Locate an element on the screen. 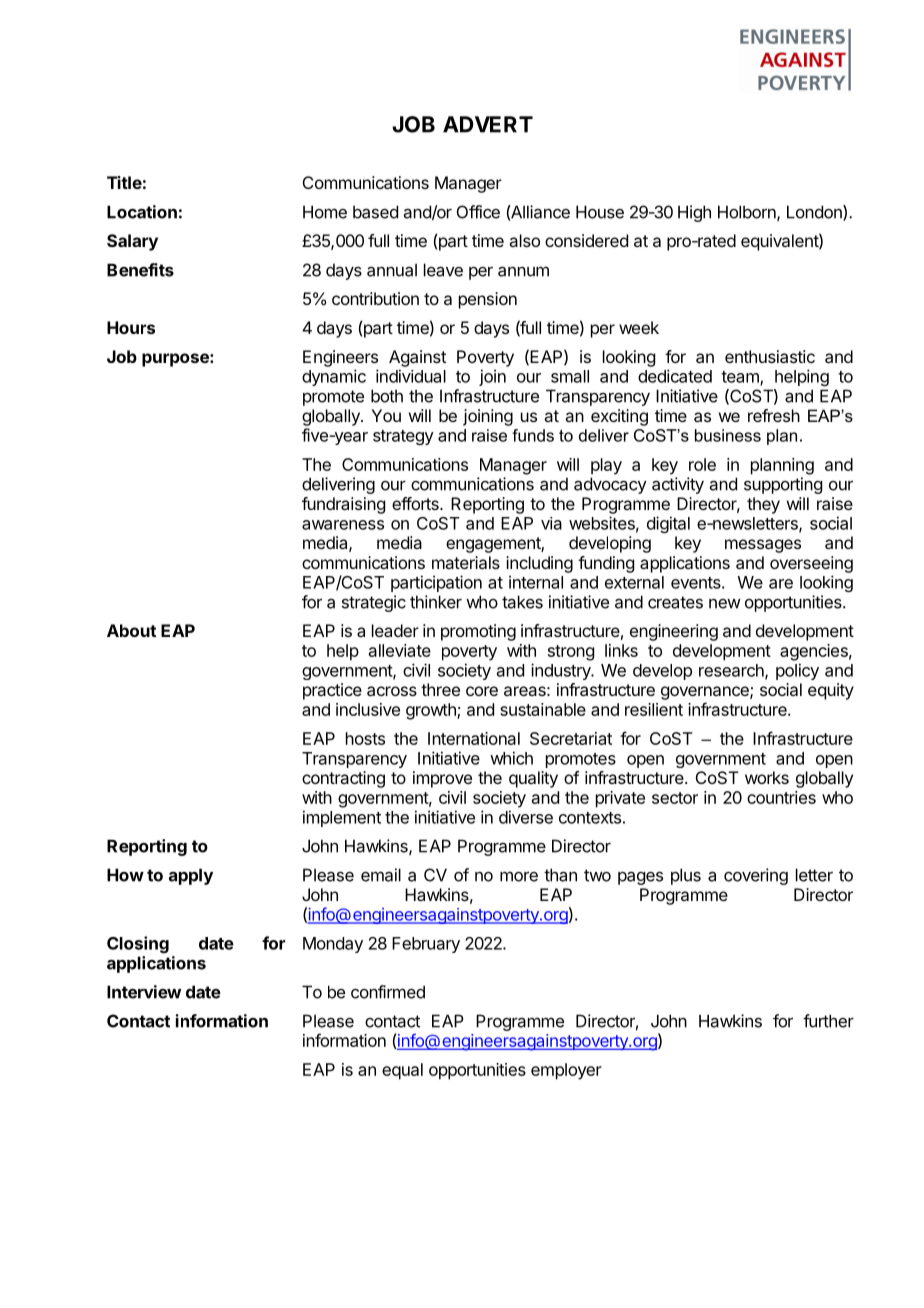 The height and width of the screenshot is (1308, 924). Interview is located at coordinates (144, 992).
